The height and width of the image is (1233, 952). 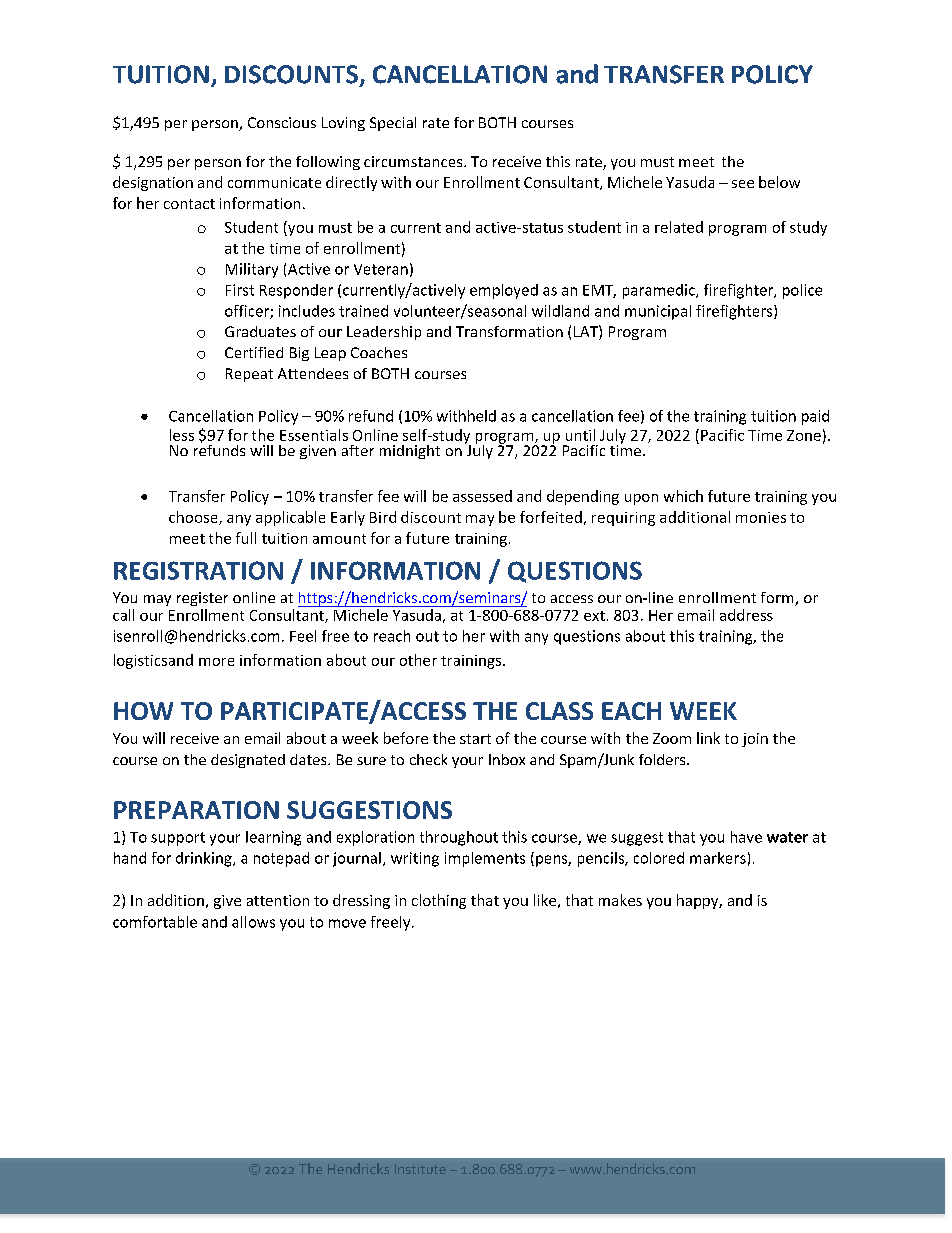 I want to click on choose, so click(x=194, y=518).
